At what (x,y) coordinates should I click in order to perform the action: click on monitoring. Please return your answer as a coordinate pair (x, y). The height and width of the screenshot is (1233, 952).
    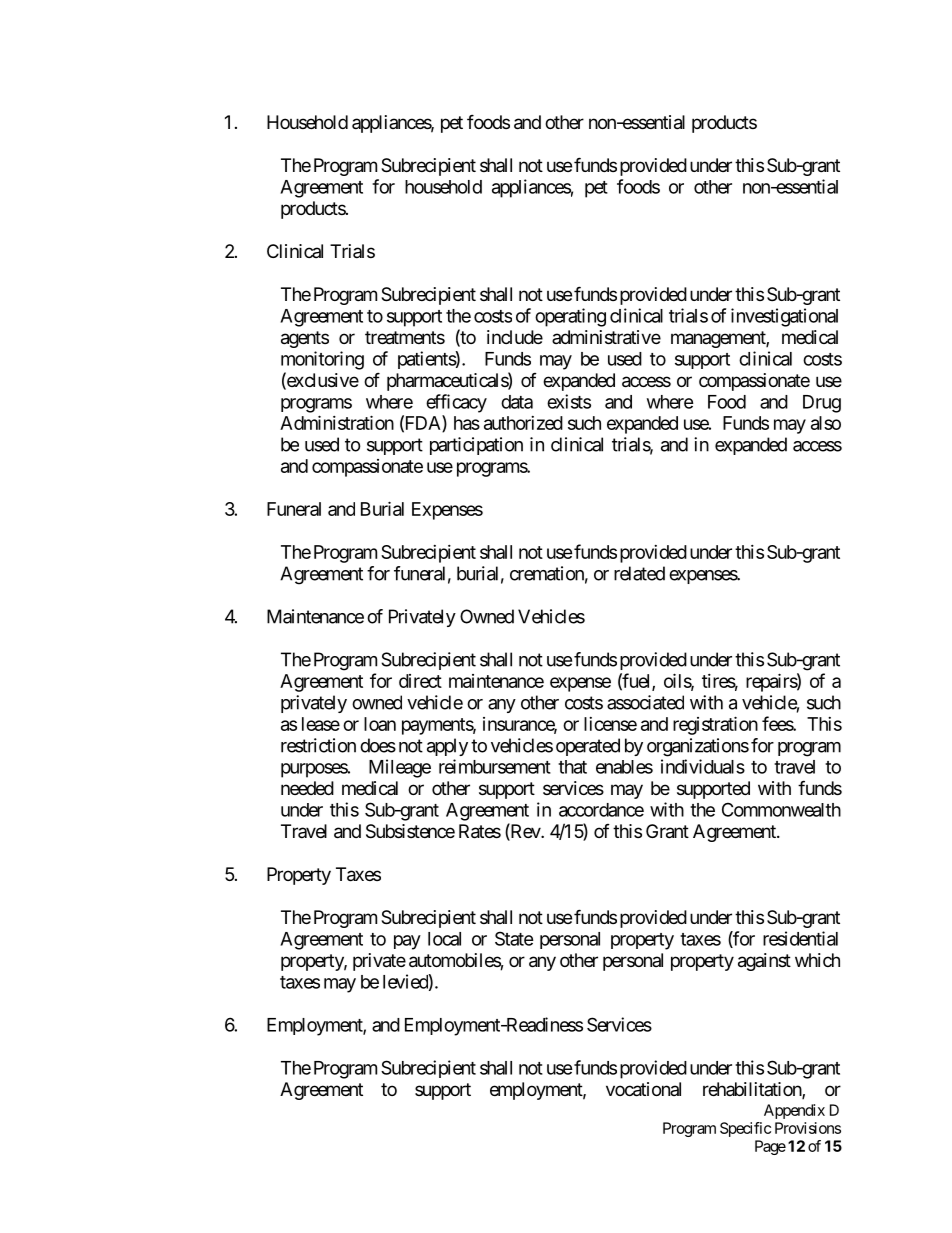
    Looking at the image, I should click on (322, 360).
